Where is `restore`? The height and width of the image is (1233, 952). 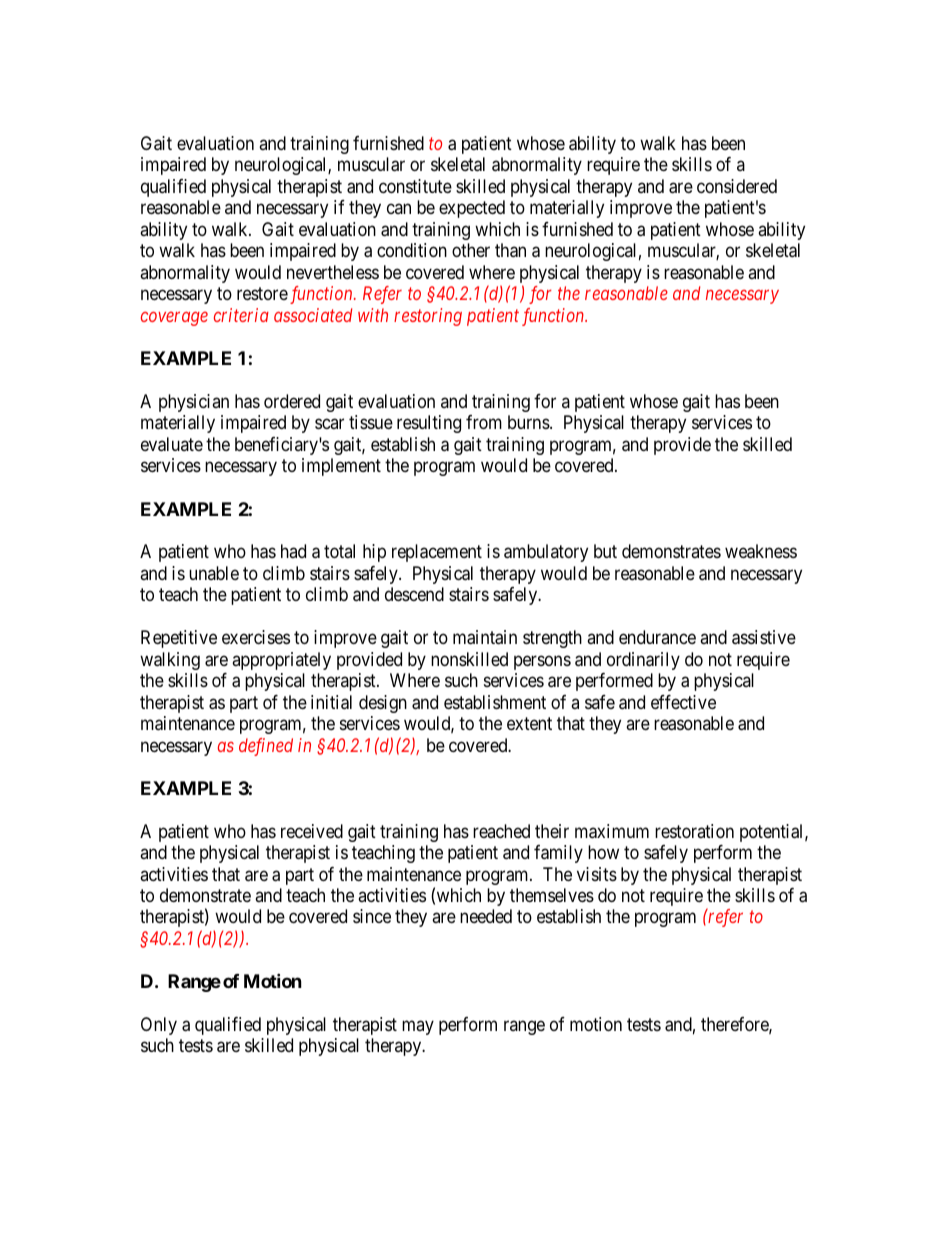
restore is located at coordinates (262, 294).
